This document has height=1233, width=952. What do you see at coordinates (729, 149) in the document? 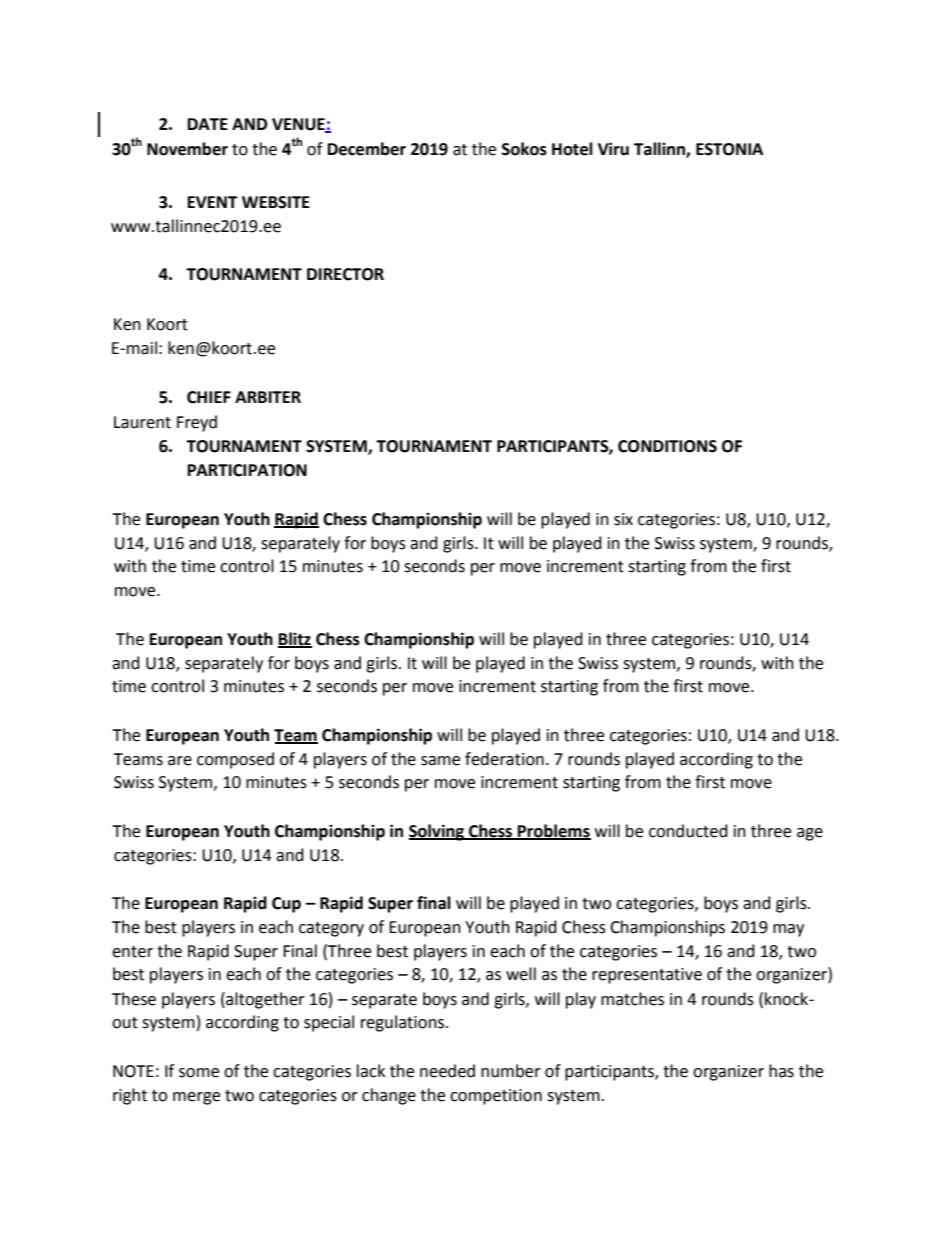
I see `ESTONIA` at bounding box center [729, 149].
